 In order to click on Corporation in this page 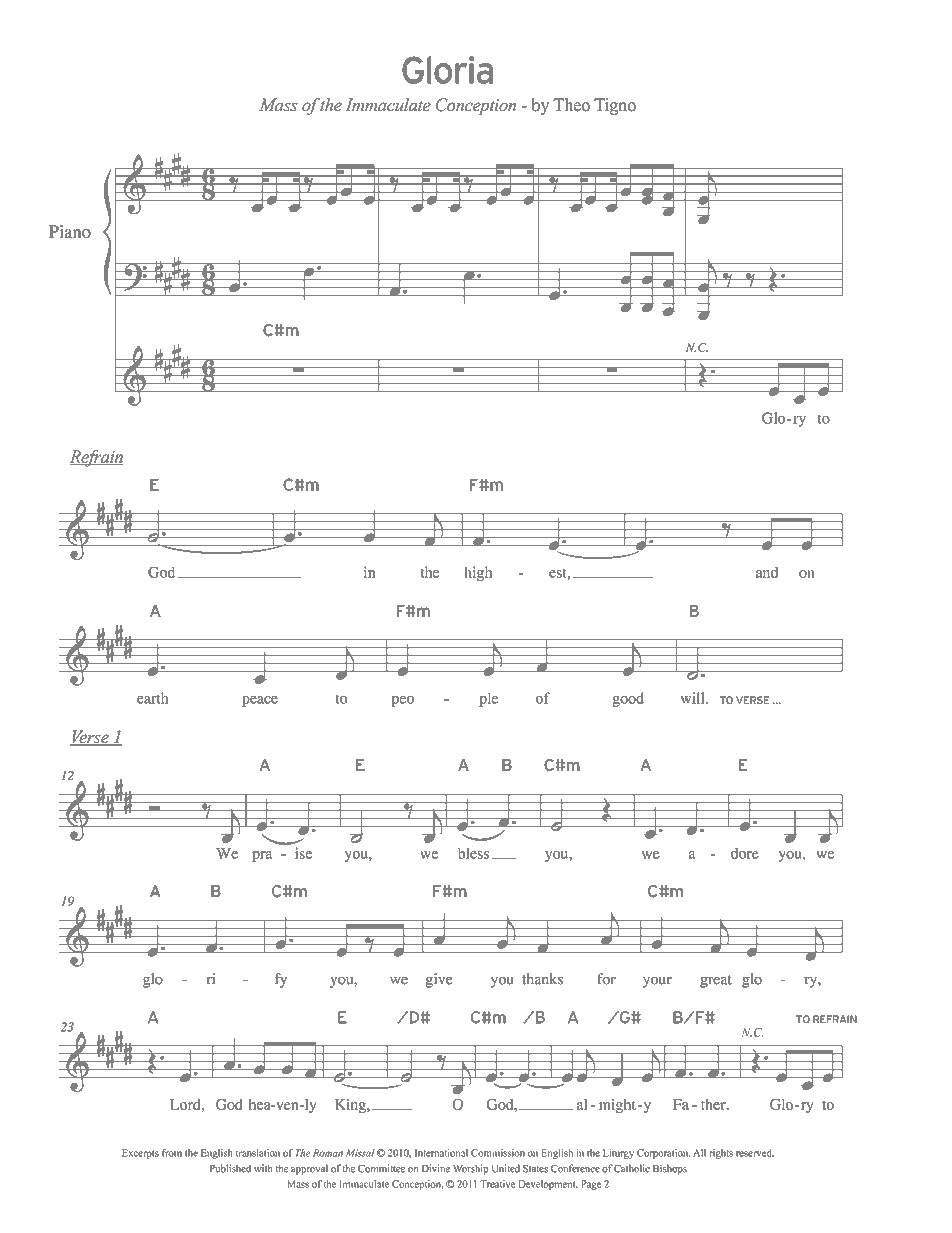, I will do `click(663, 1154)`.
